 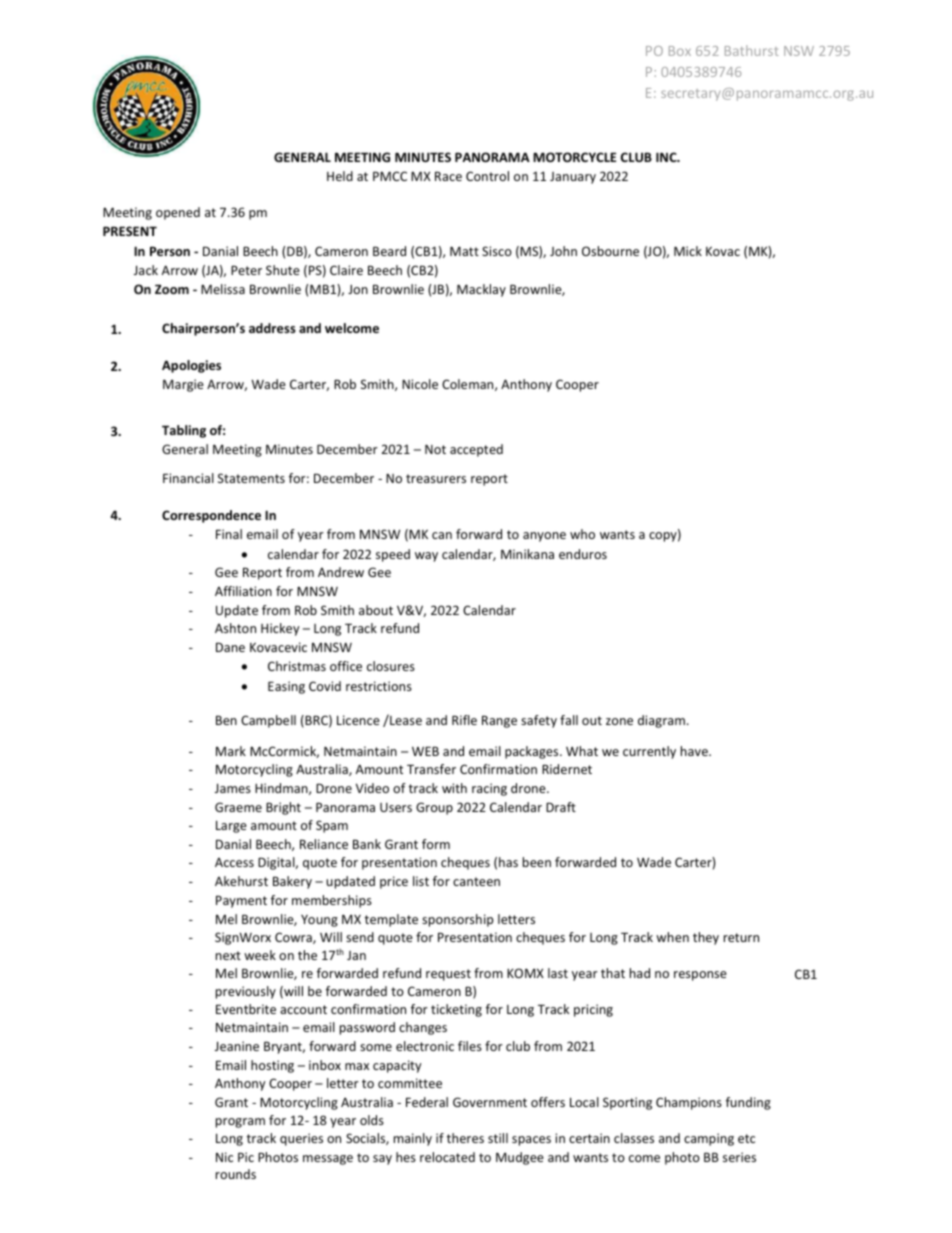 What do you see at coordinates (448, 176) in the screenshot?
I see `Race` at bounding box center [448, 176].
